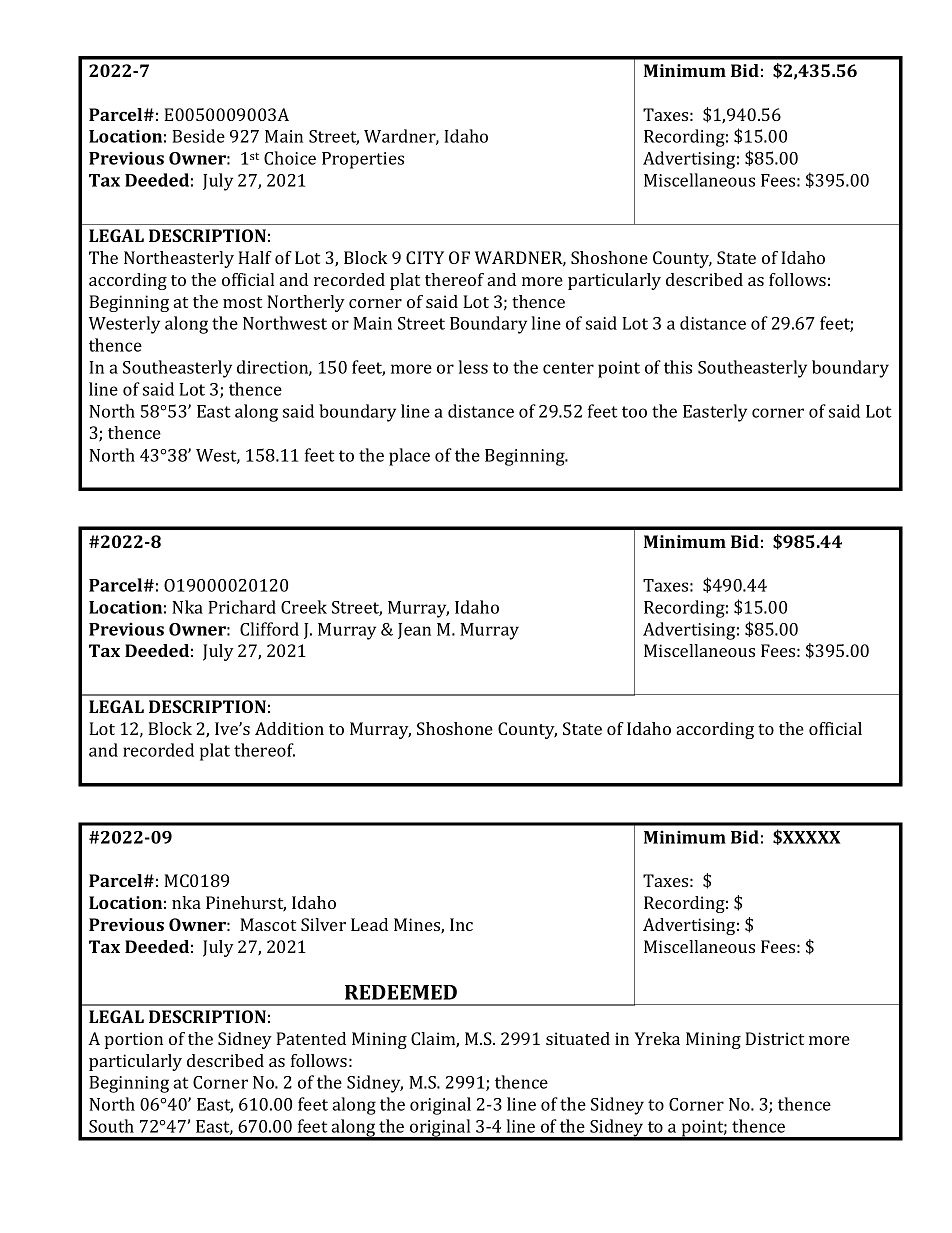  What do you see at coordinates (414, 631) in the screenshot?
I see `Jean` at bounding box center [414, 631].
